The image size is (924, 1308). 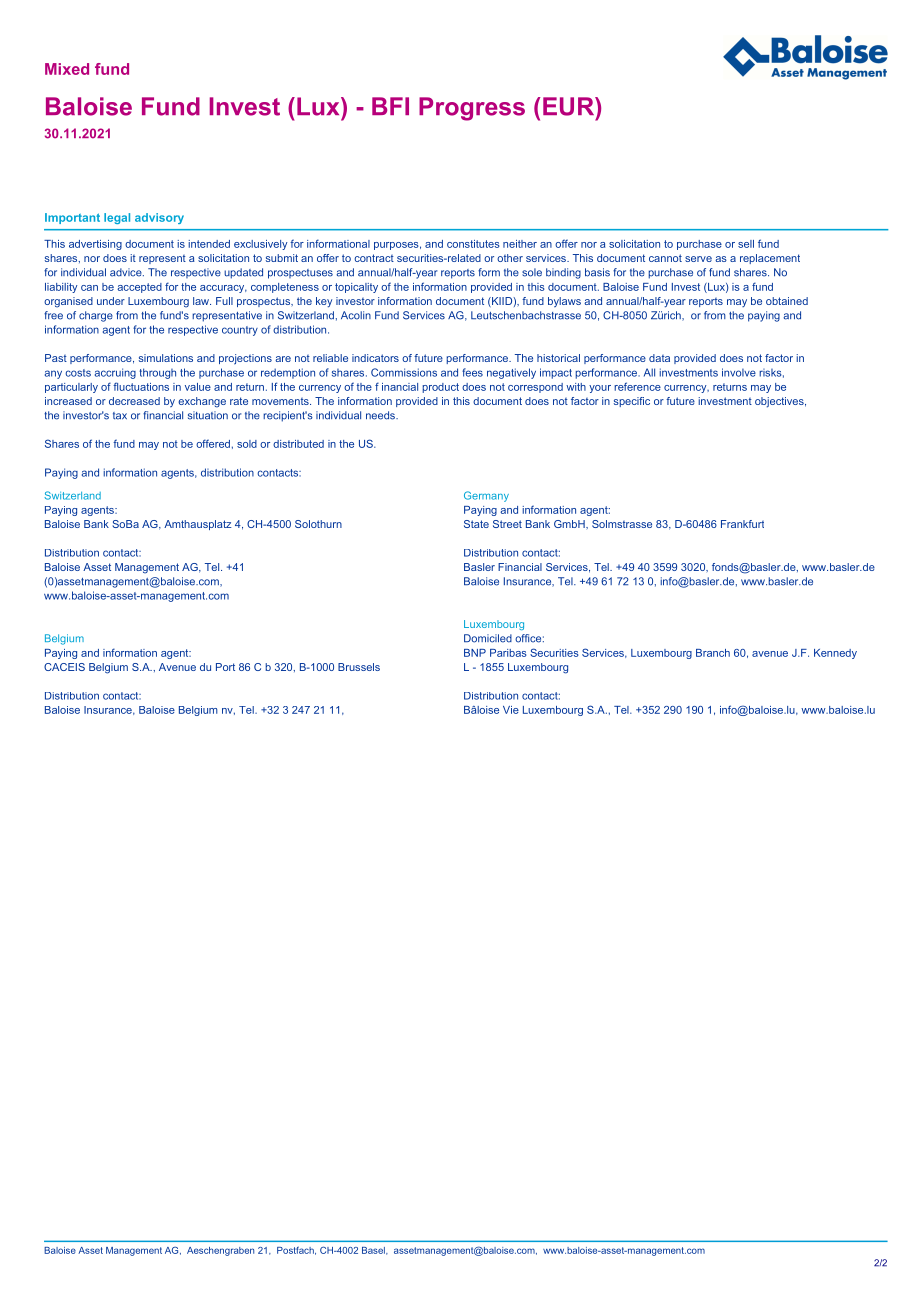 What do you see at coordinates (381, 415) in the screenshot?
I see `needs` at bounding box center [381, 415].
